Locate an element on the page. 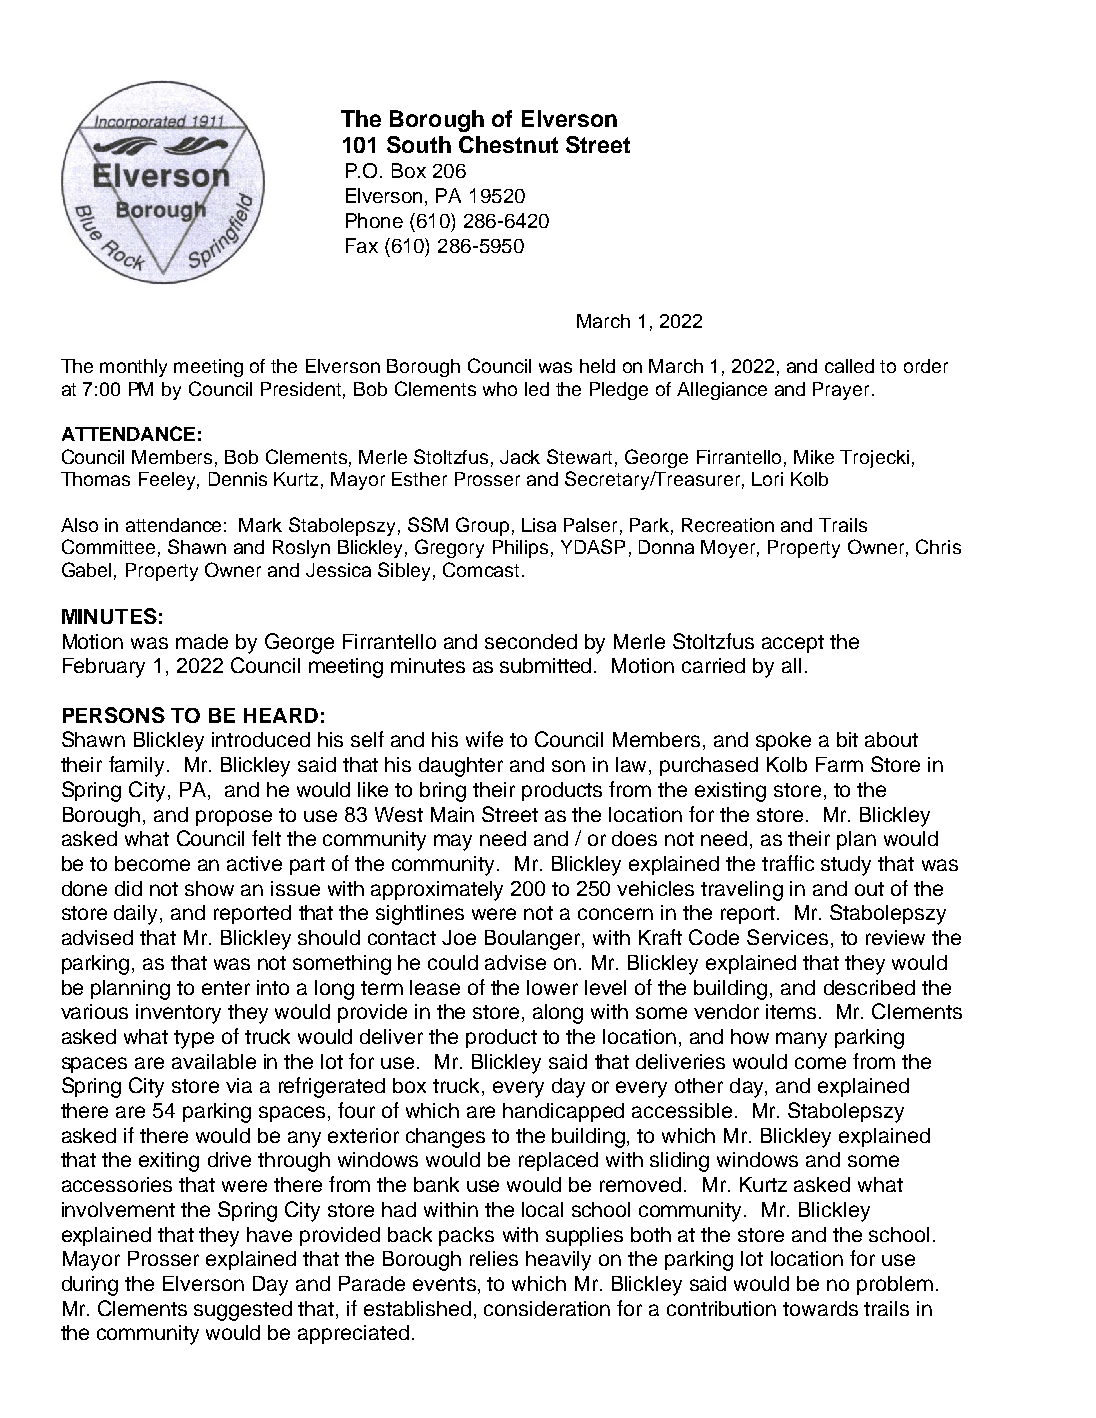 The height and width of the image is (1418, 1096). Jack is located at coordinates (520, 457).
